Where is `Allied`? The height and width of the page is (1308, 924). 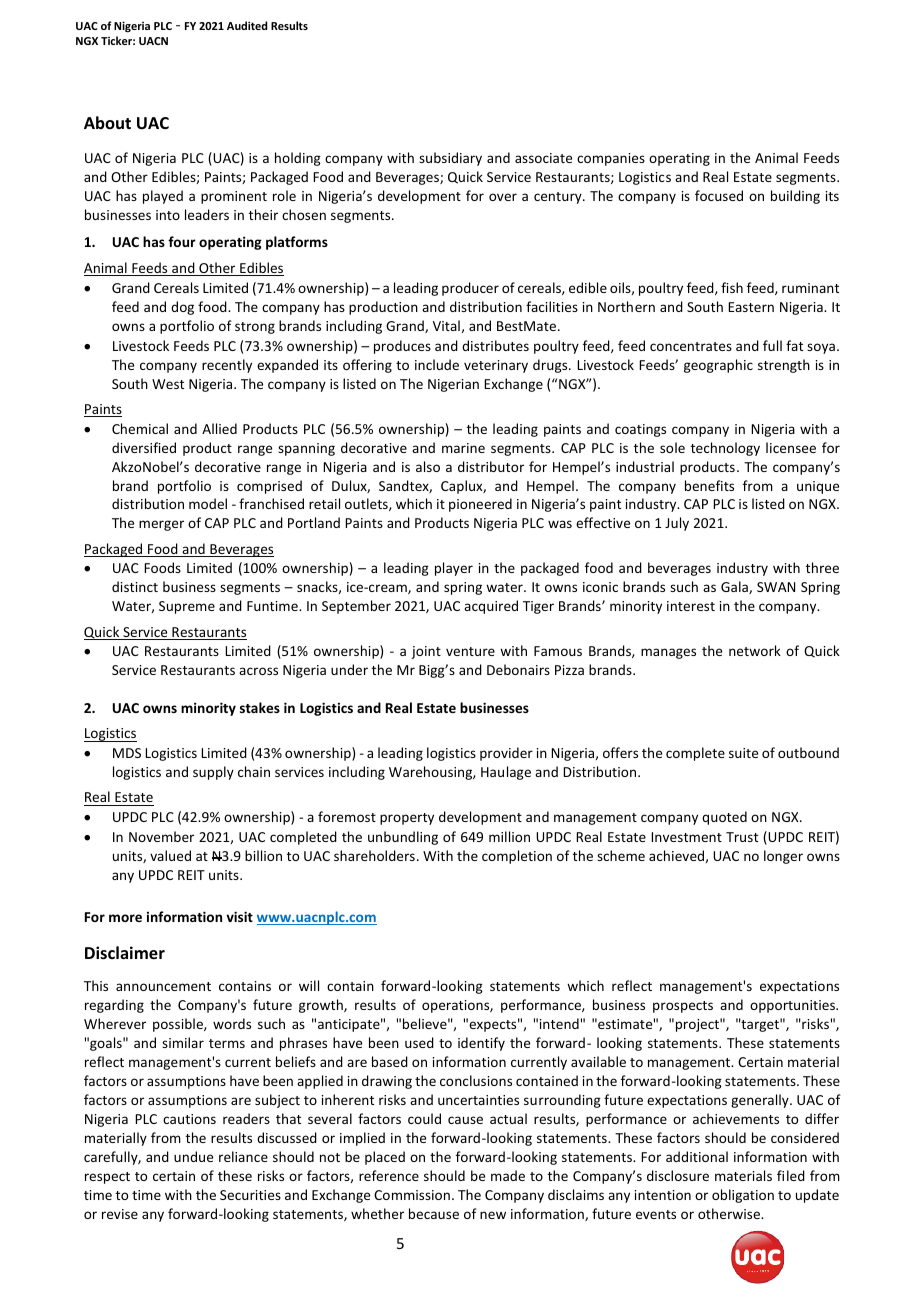 Allied is located at coordinates (219, 428).
